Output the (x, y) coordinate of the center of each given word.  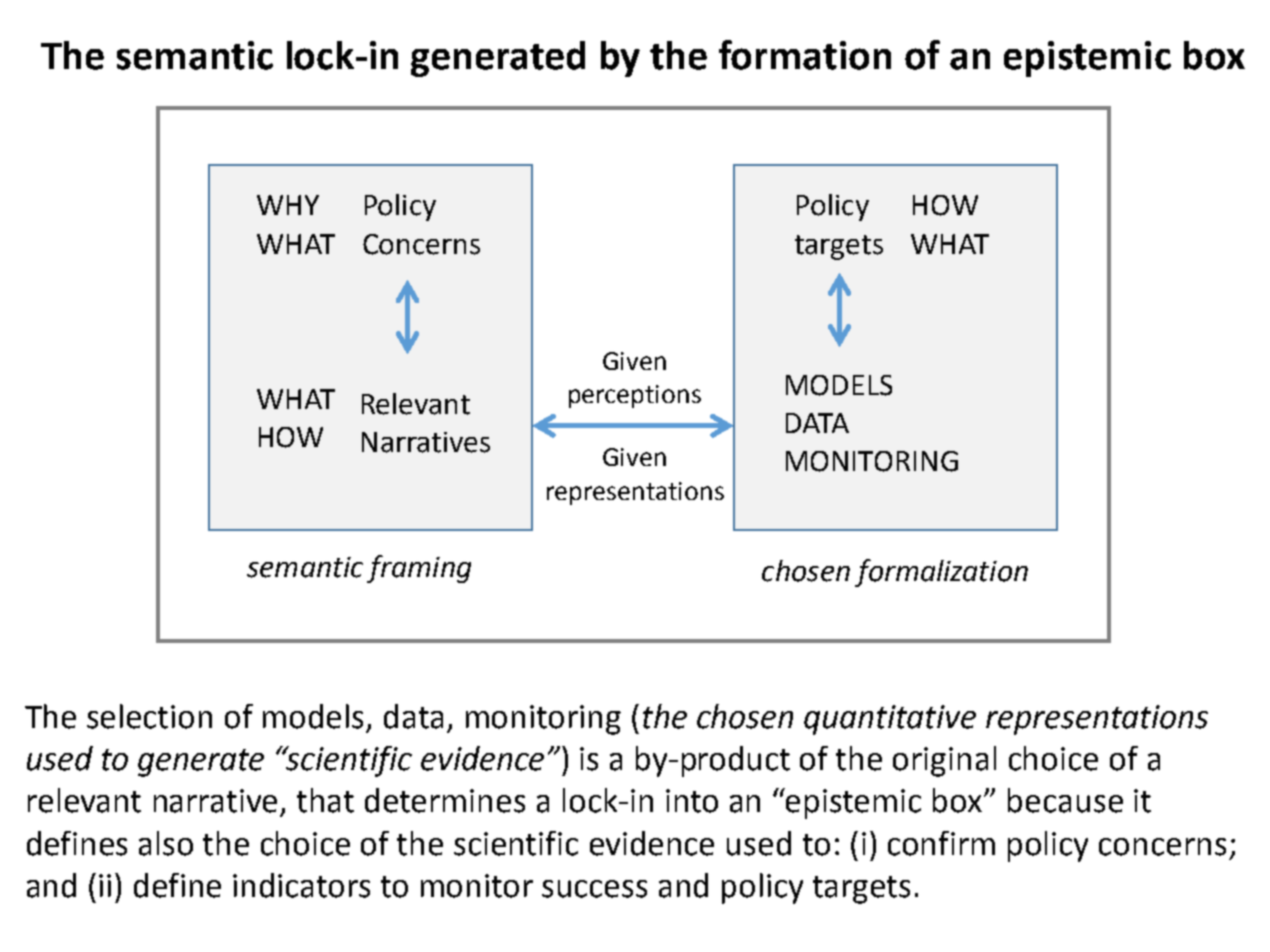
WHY (288, 205)
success (594, 889)
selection (149, 716)
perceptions (635, 396)
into (692, 801)
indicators (301, 885)
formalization (941, 573)
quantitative (890, 720)
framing (419, 569)
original (944, 761)
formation (805, 55)
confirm (941, 843)
